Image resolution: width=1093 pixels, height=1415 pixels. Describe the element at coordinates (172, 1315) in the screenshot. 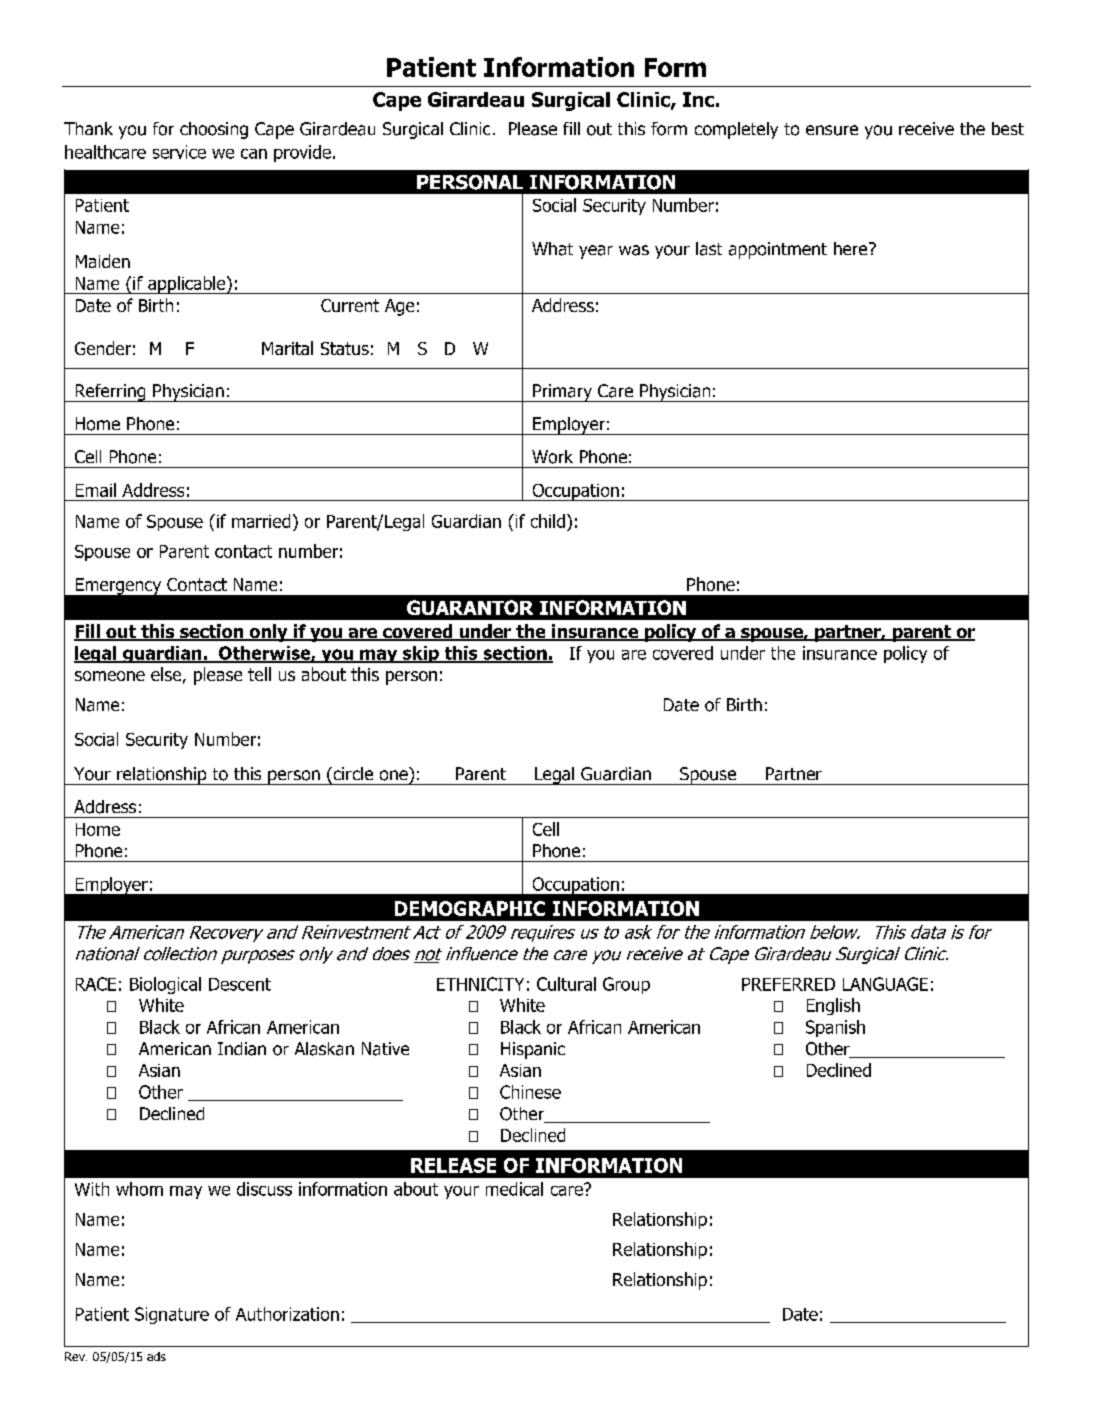

I see `Signature` at that location.
